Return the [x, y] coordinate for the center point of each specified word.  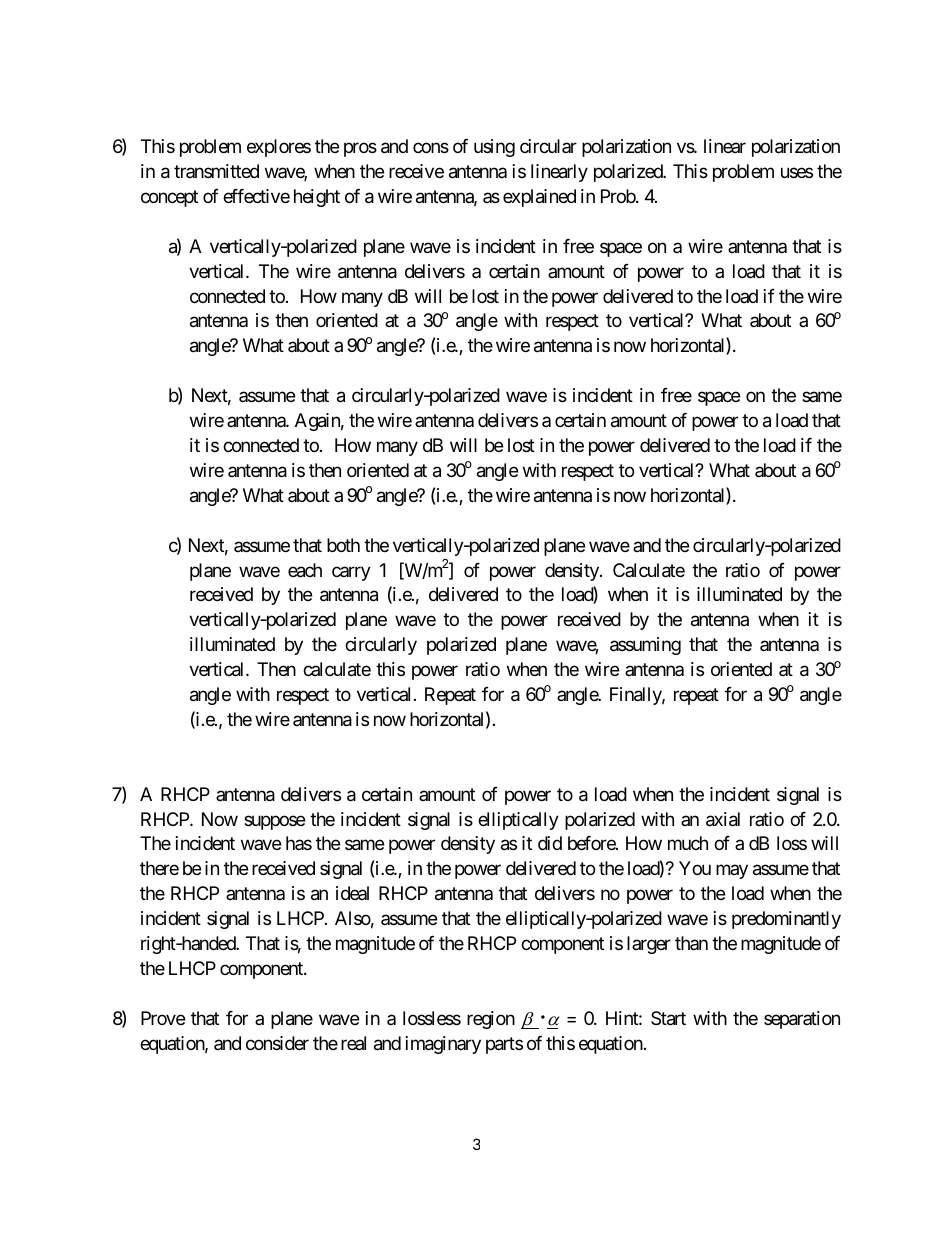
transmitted [216, 171]
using [494, 148]
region [491, 1020]
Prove [163, 1018]
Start [668, 1018]
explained [539, 198]
